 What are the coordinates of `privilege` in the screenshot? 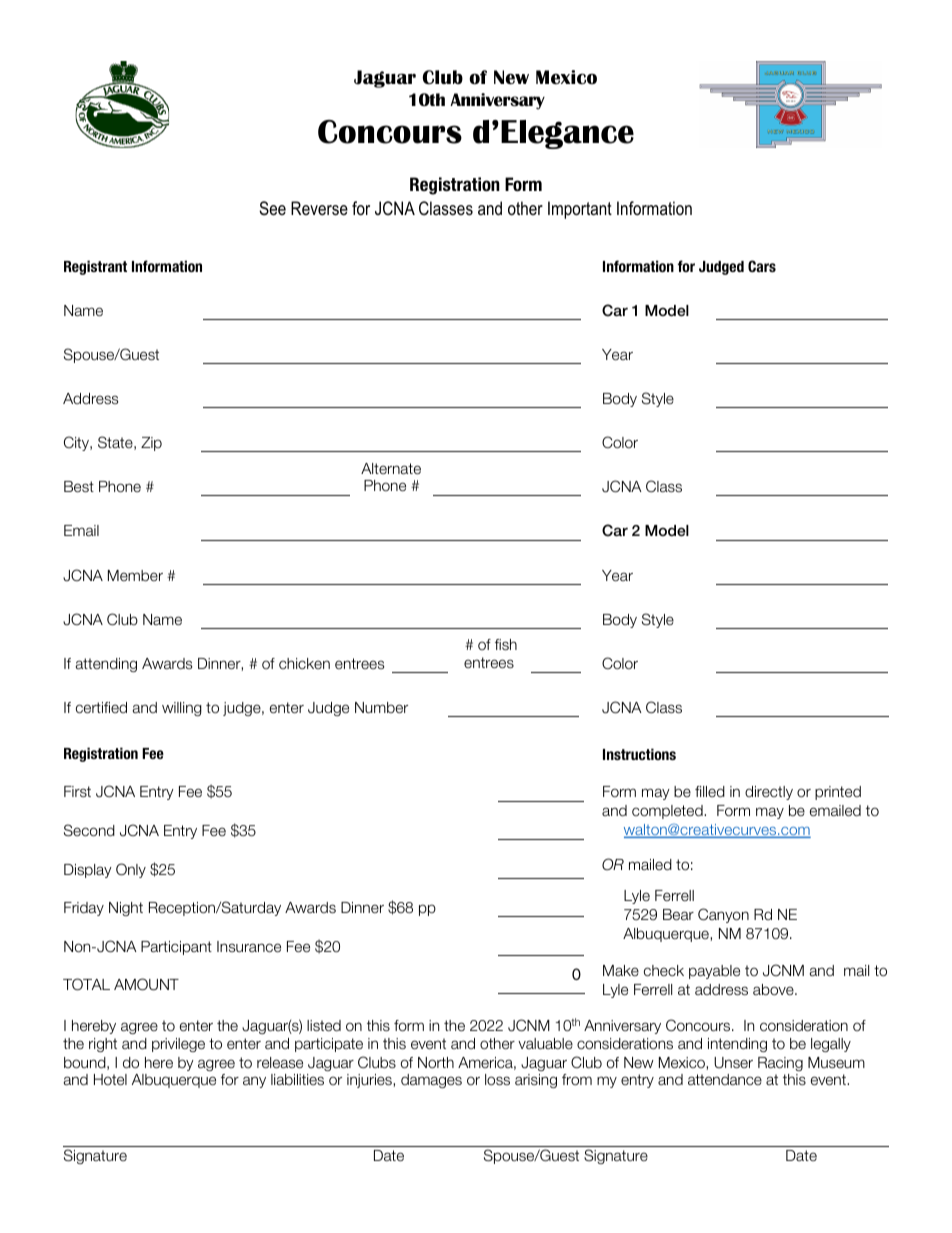 It's located at (178, 1045).
